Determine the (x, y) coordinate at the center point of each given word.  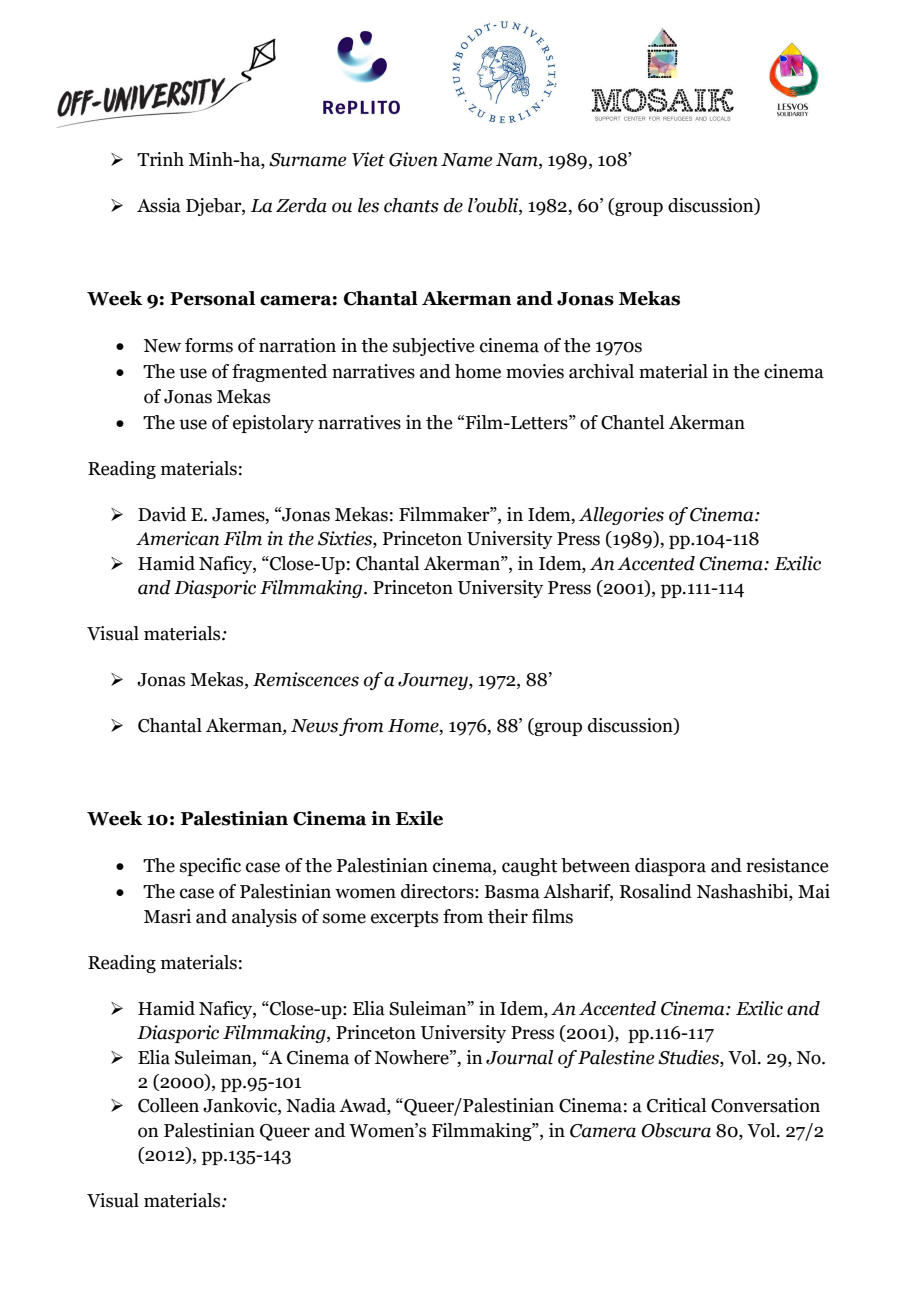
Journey (434, 681)
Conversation (765, 1105)
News (314, 726)
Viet (368, 159)
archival (601, 371)
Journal (519, 1057)
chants (411, 205)
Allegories (621, 516)
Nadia (311, 1105)
